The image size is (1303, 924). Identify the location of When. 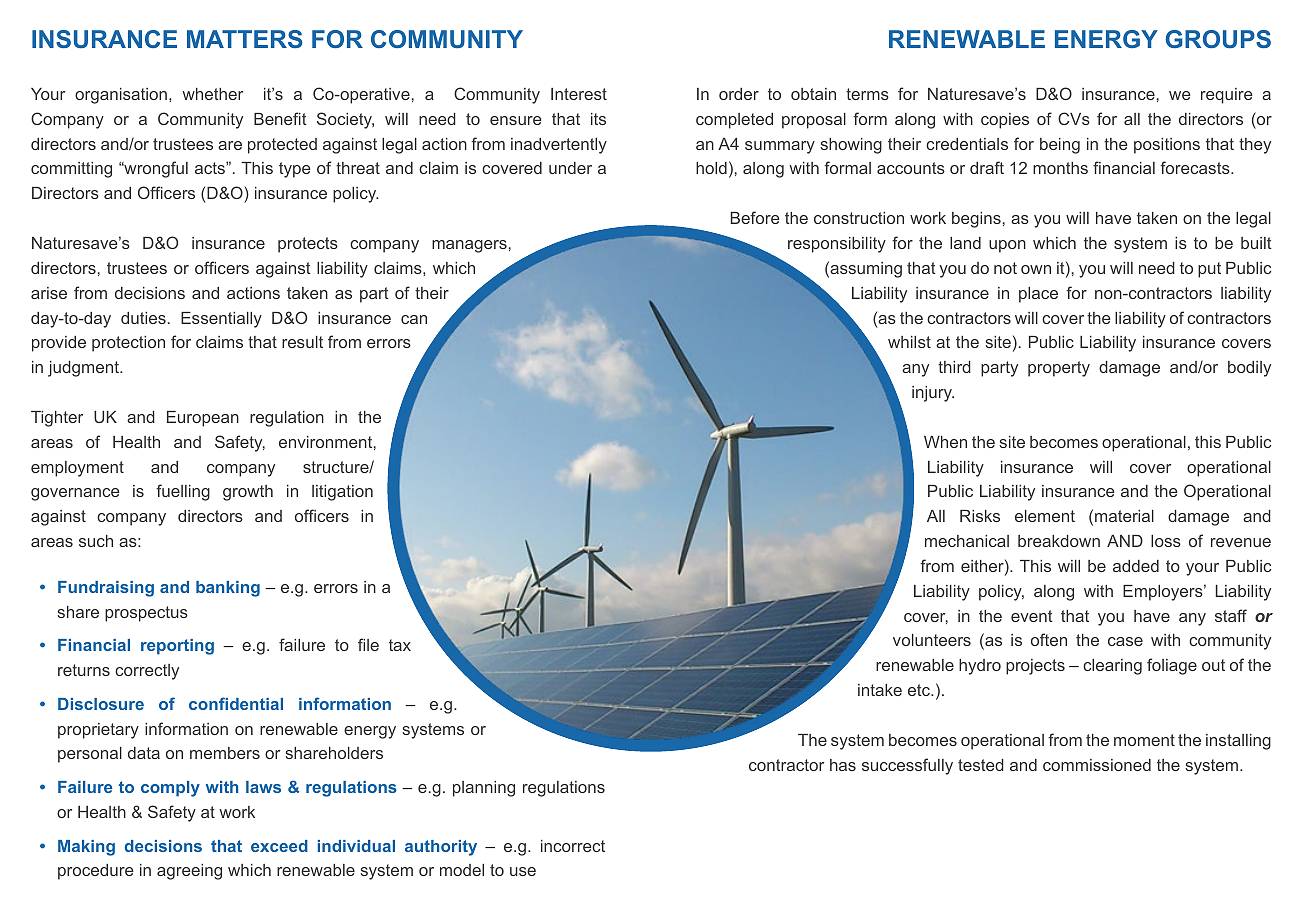
(945, 442).
